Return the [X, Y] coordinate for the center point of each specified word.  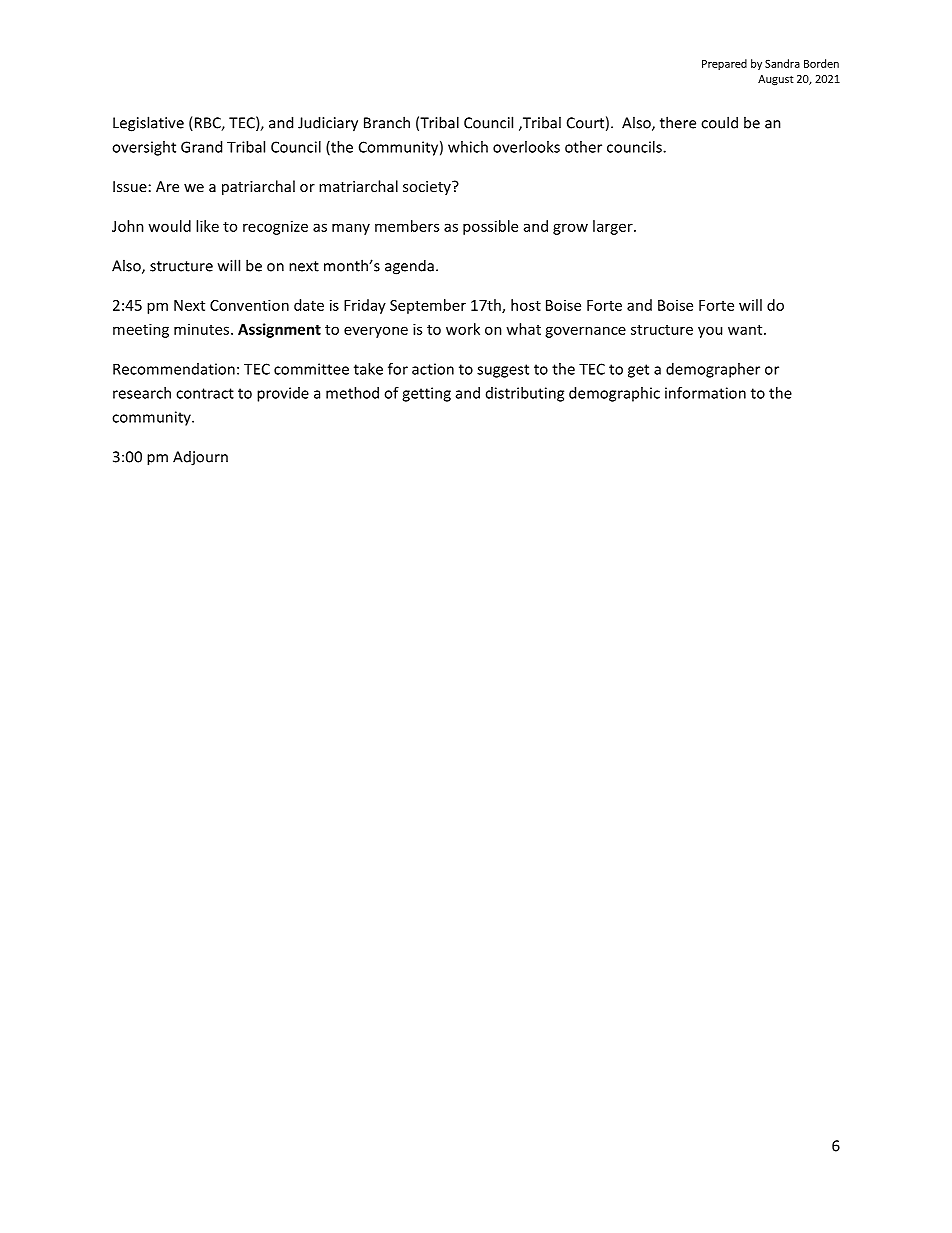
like [207, 226]
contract [205, 393]
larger [614, 227]
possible [490, 227]
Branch [387, 122]
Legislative [148, 124]
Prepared [724, 64]
